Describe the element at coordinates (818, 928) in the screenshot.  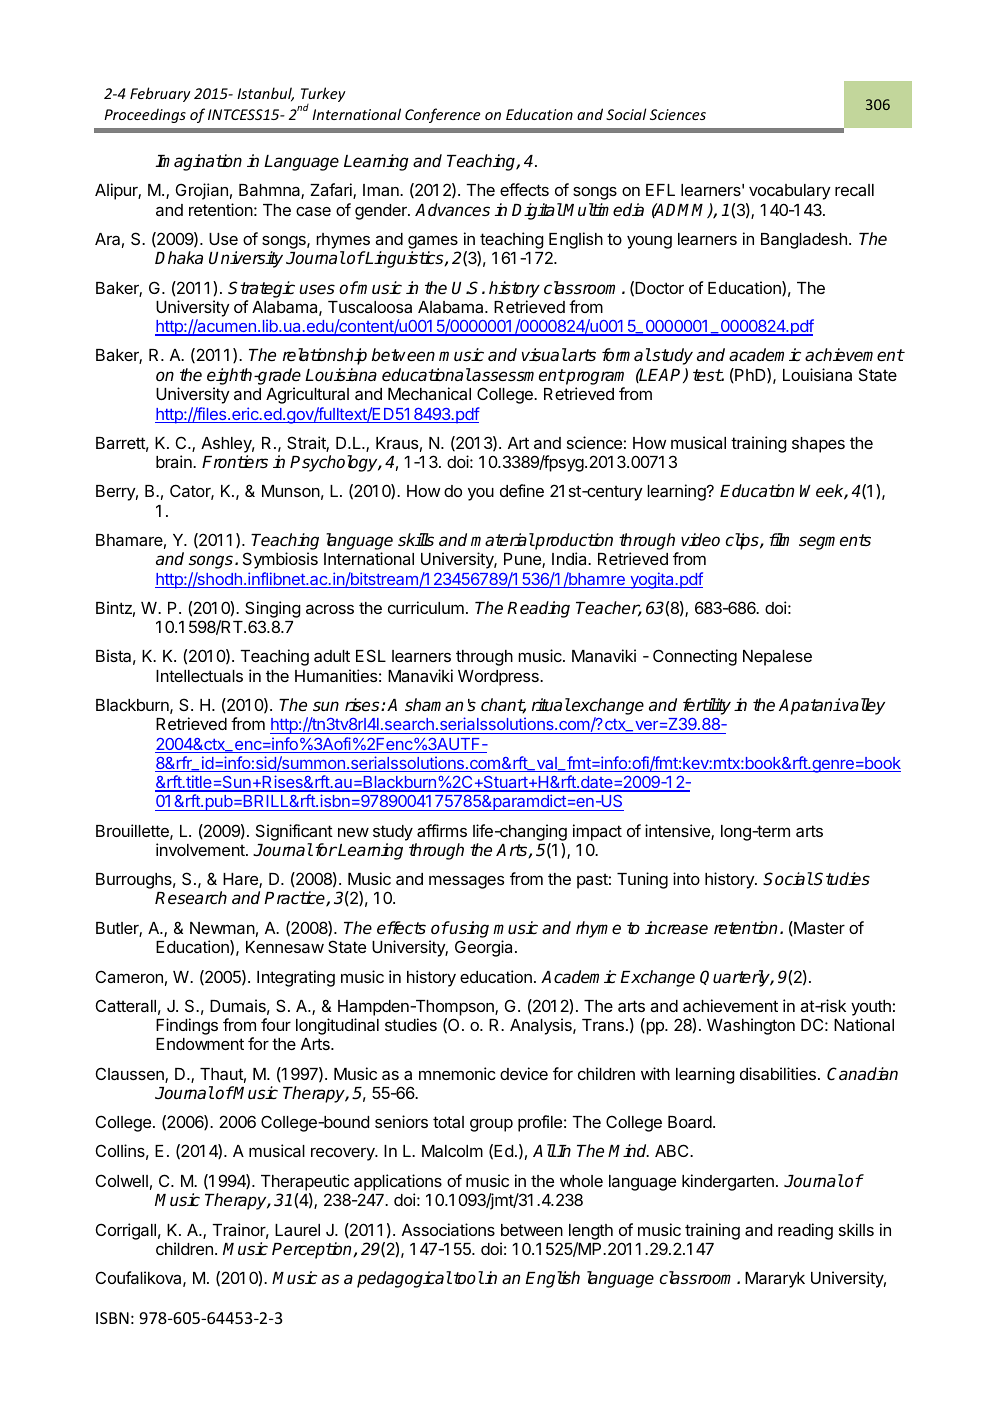
I see `Master` at that location.
